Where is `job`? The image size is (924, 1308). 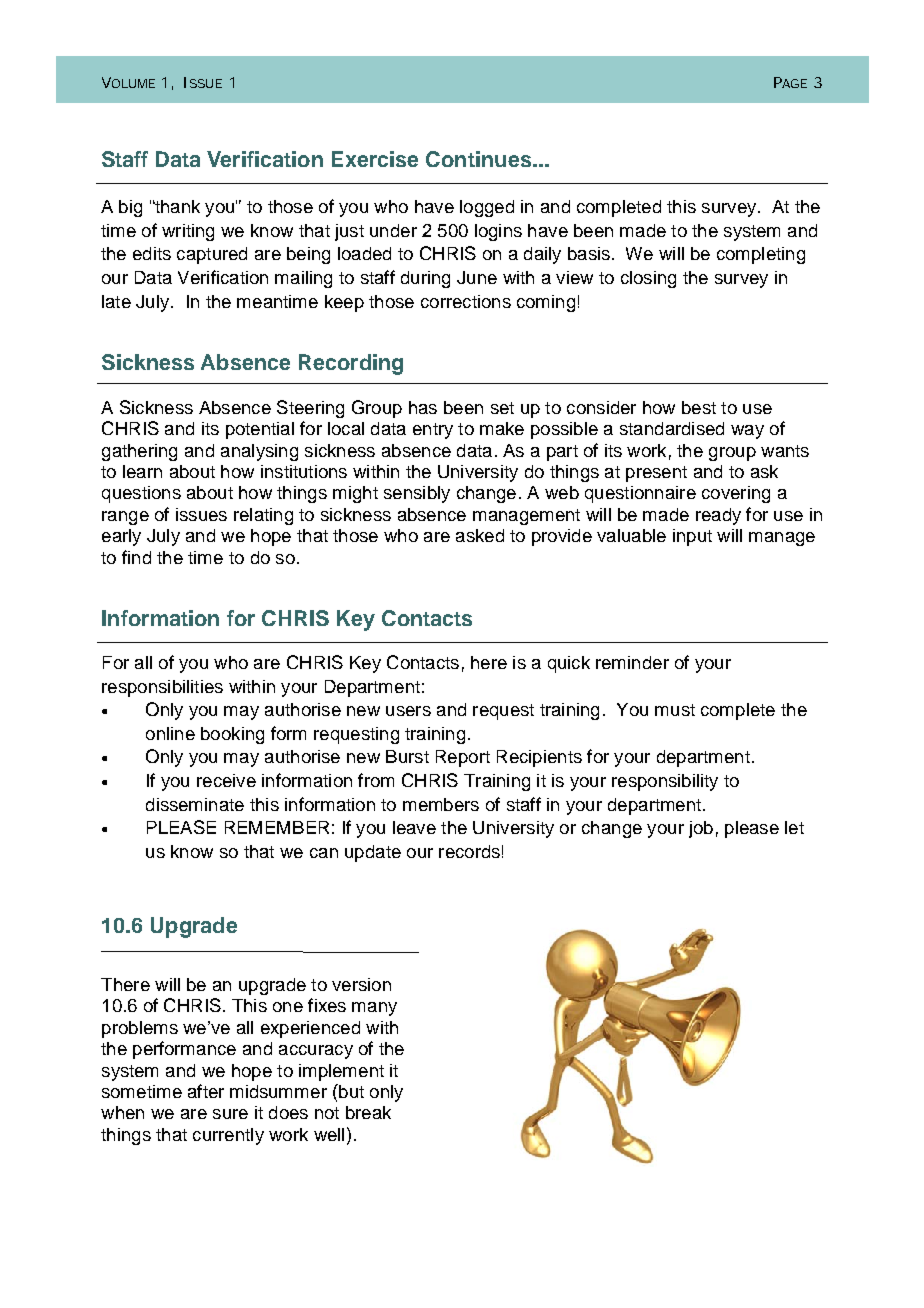 job is located at coordinates (701, 829).
